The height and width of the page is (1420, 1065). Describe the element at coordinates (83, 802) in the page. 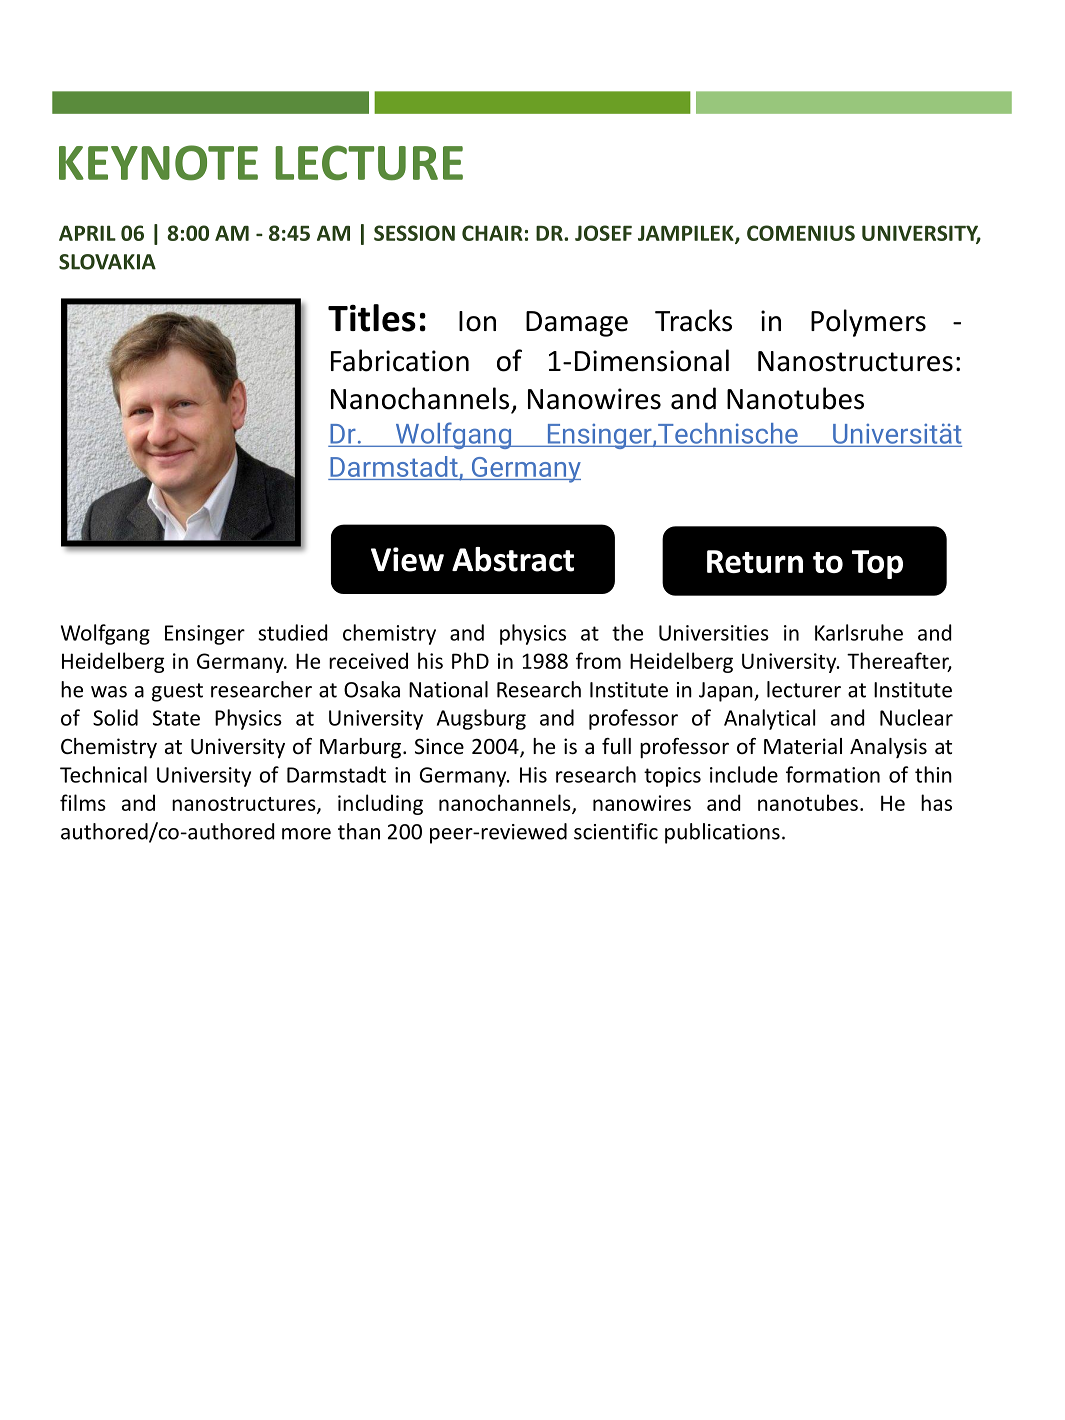

I see `films` at that location.
